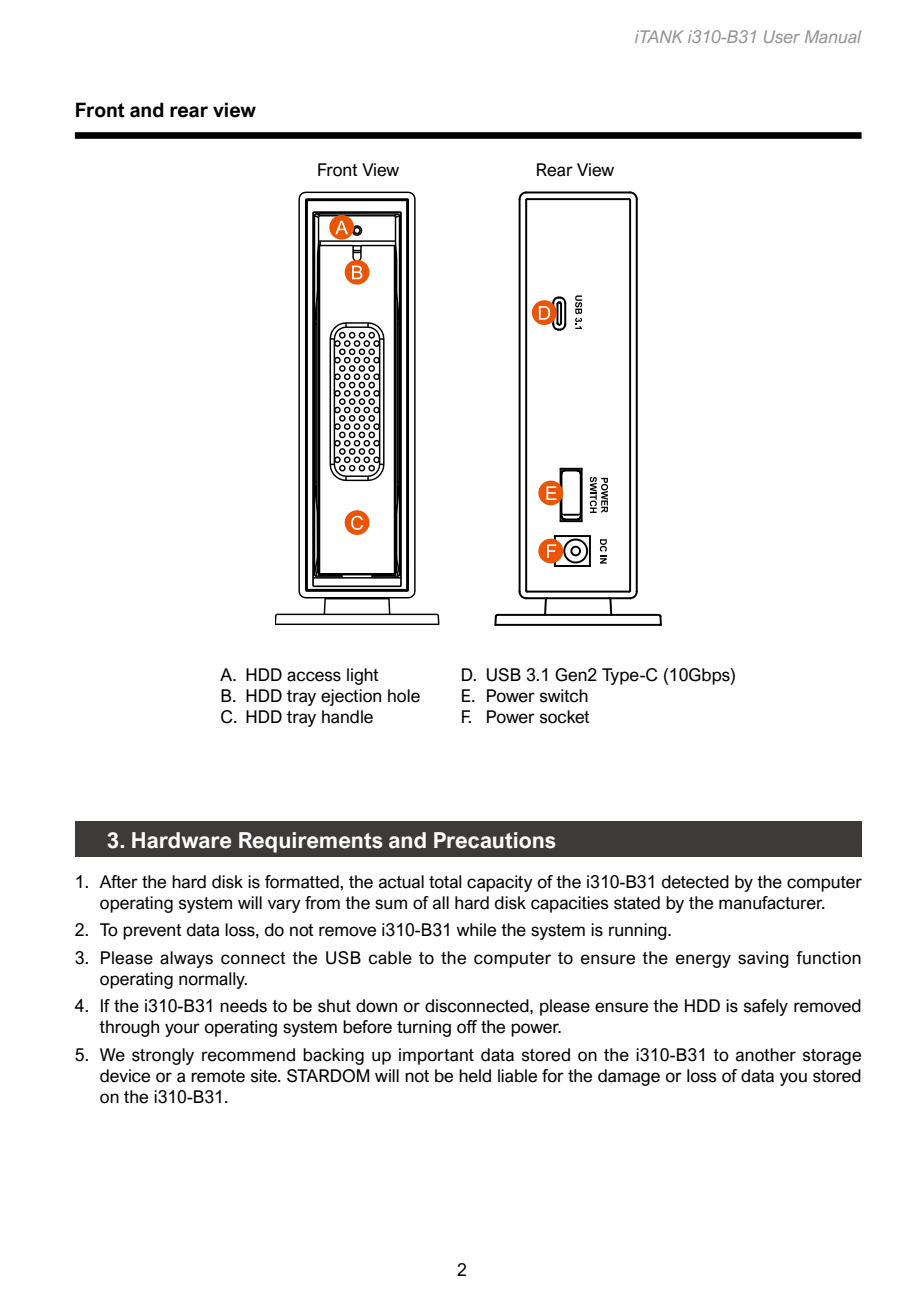 The image size is (924, 1311). What do you see at coordinates (467, 1027) in the screenshot?
I see `off` at bounding box center [467, 1027].
